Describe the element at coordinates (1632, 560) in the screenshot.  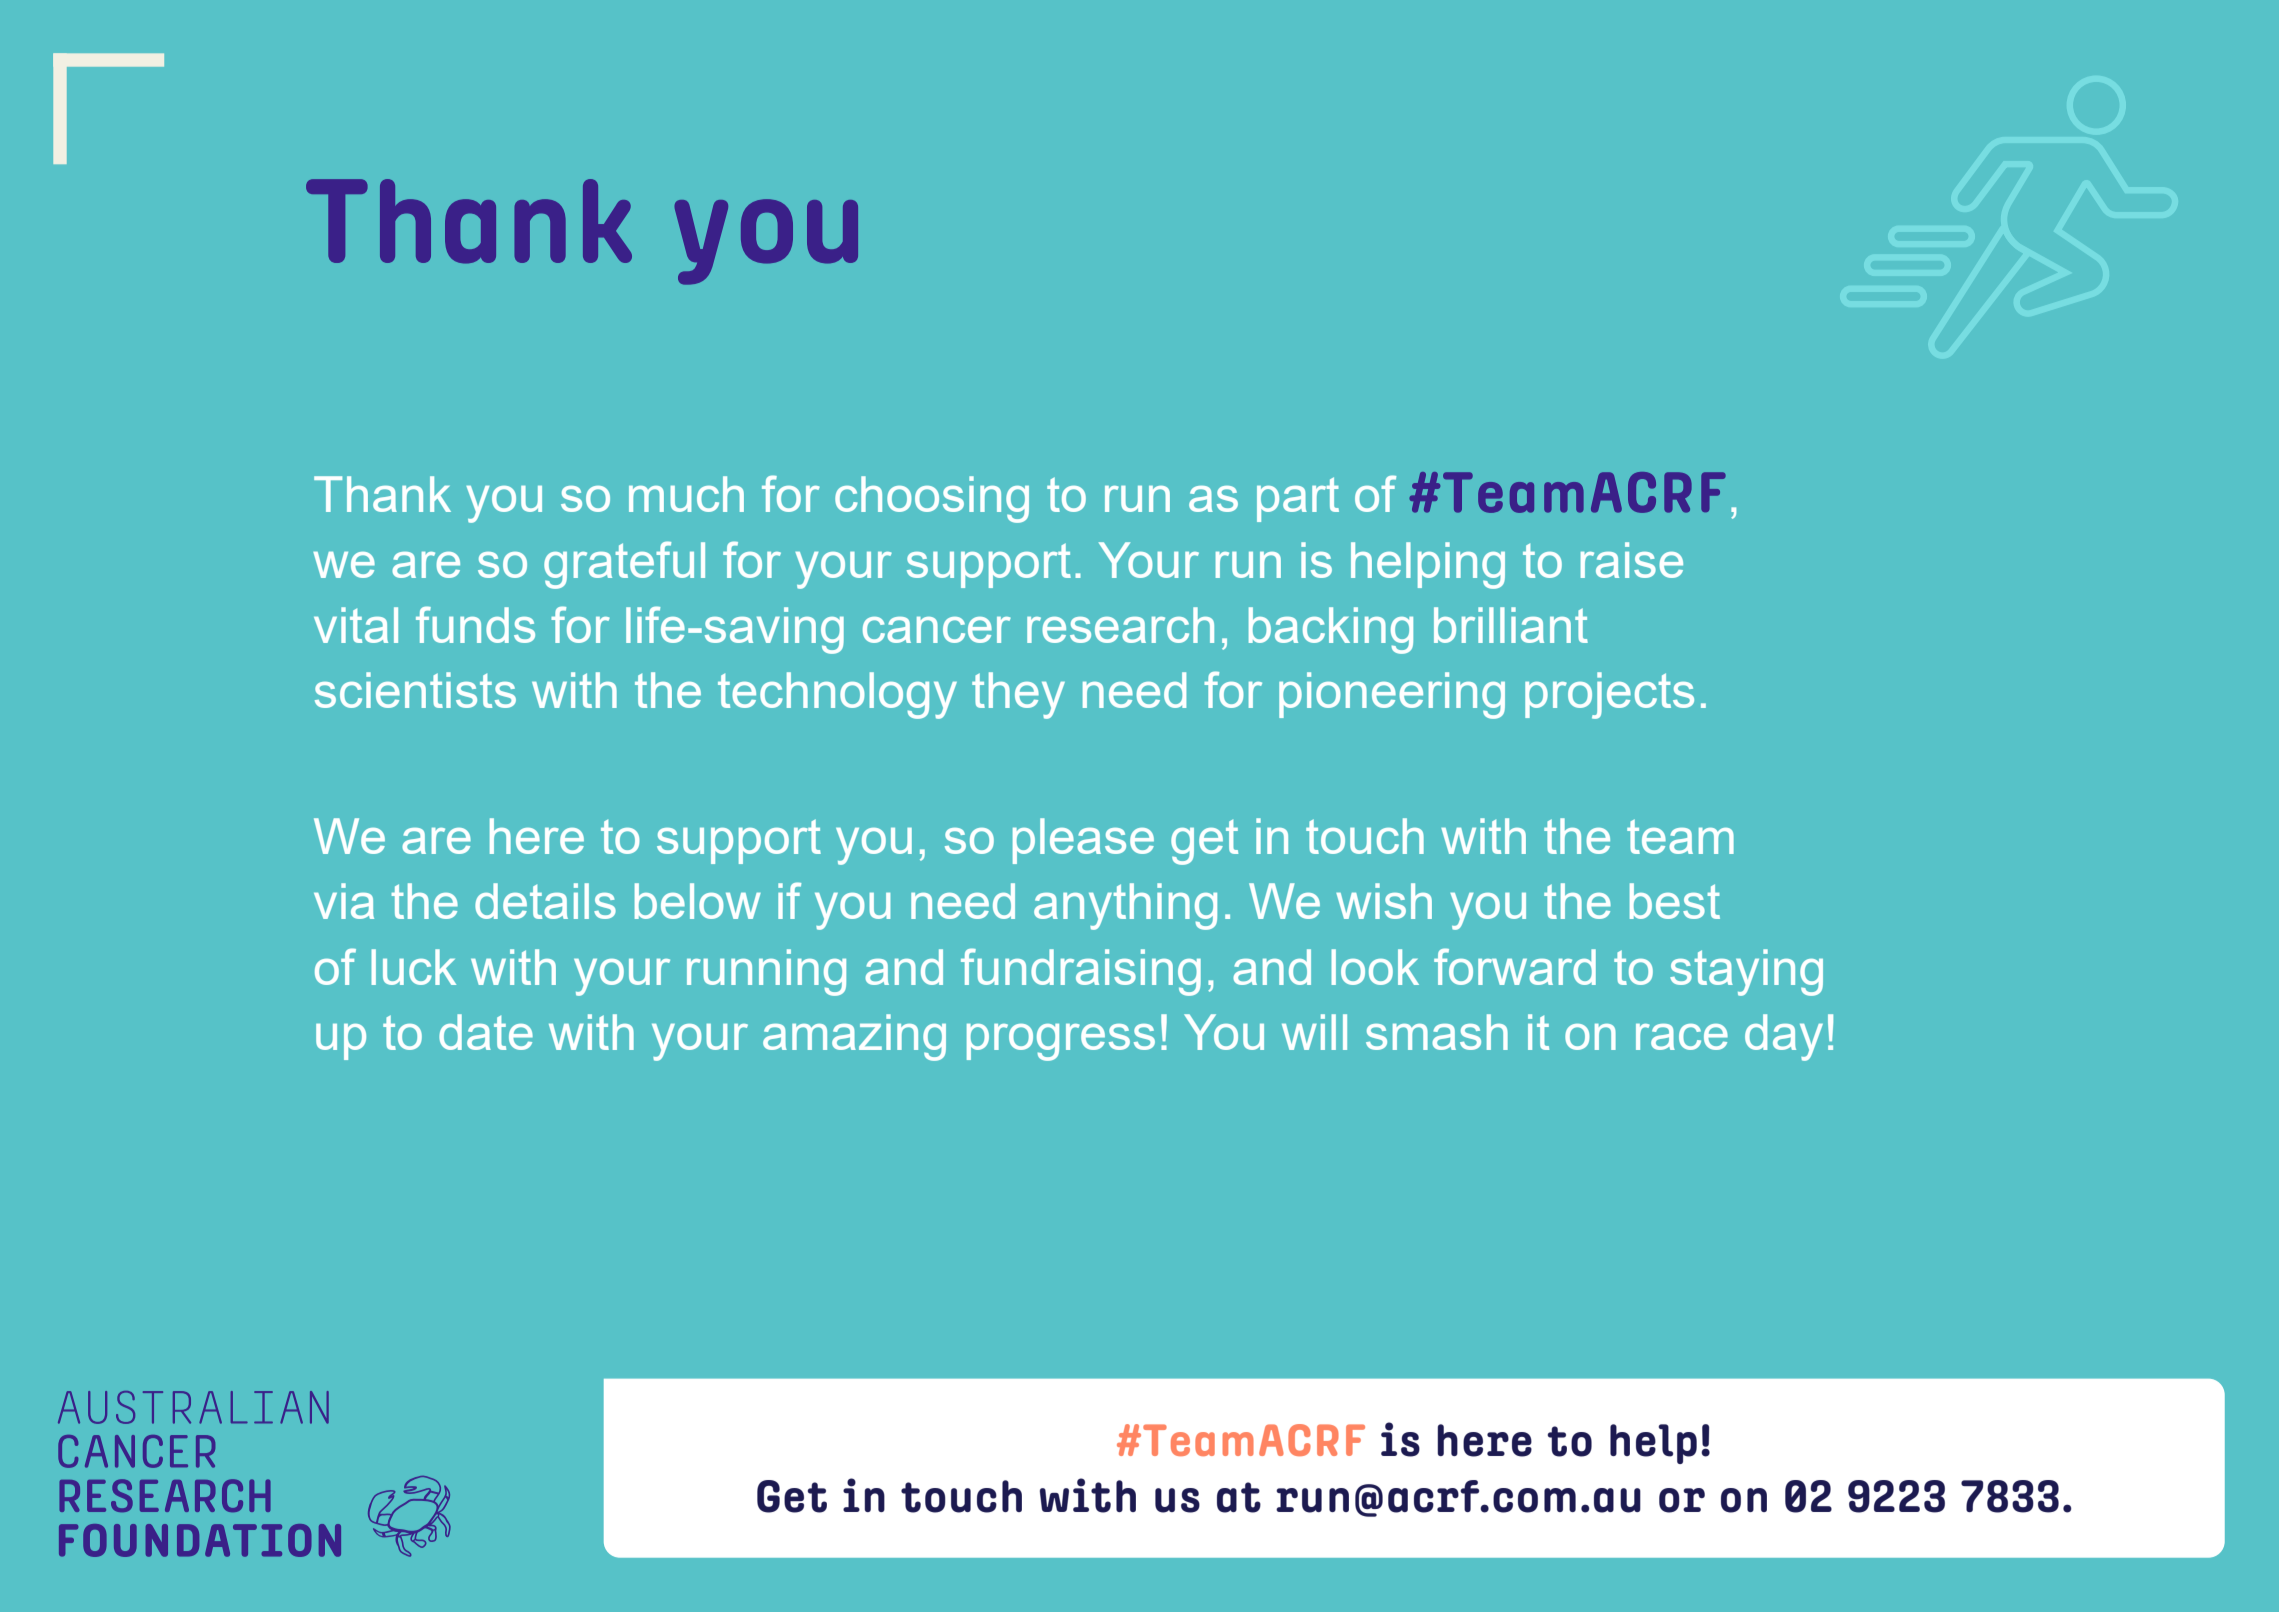
I see `raise` at that location.
